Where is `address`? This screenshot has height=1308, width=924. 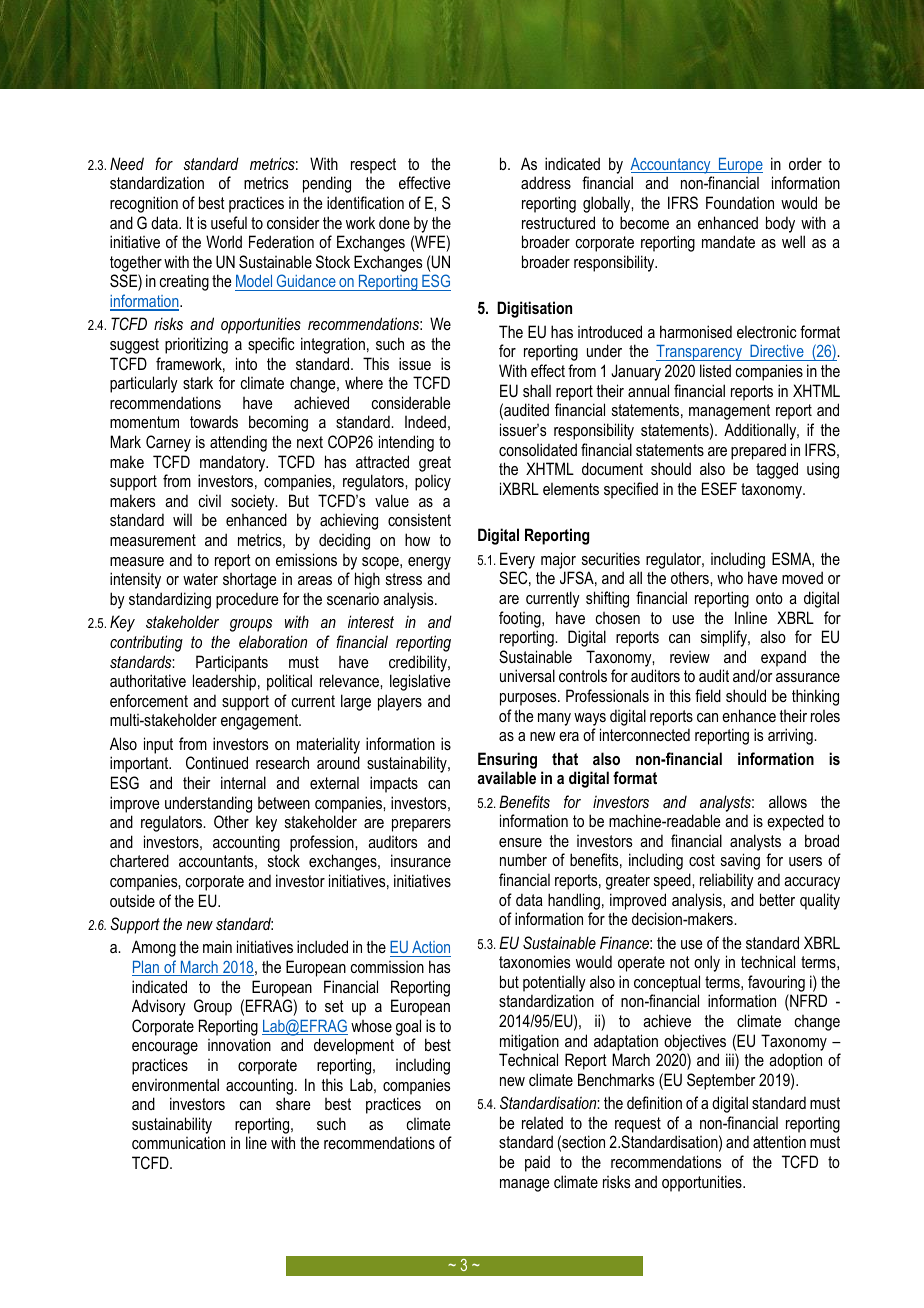
address is located at coordinates (546, 182).
